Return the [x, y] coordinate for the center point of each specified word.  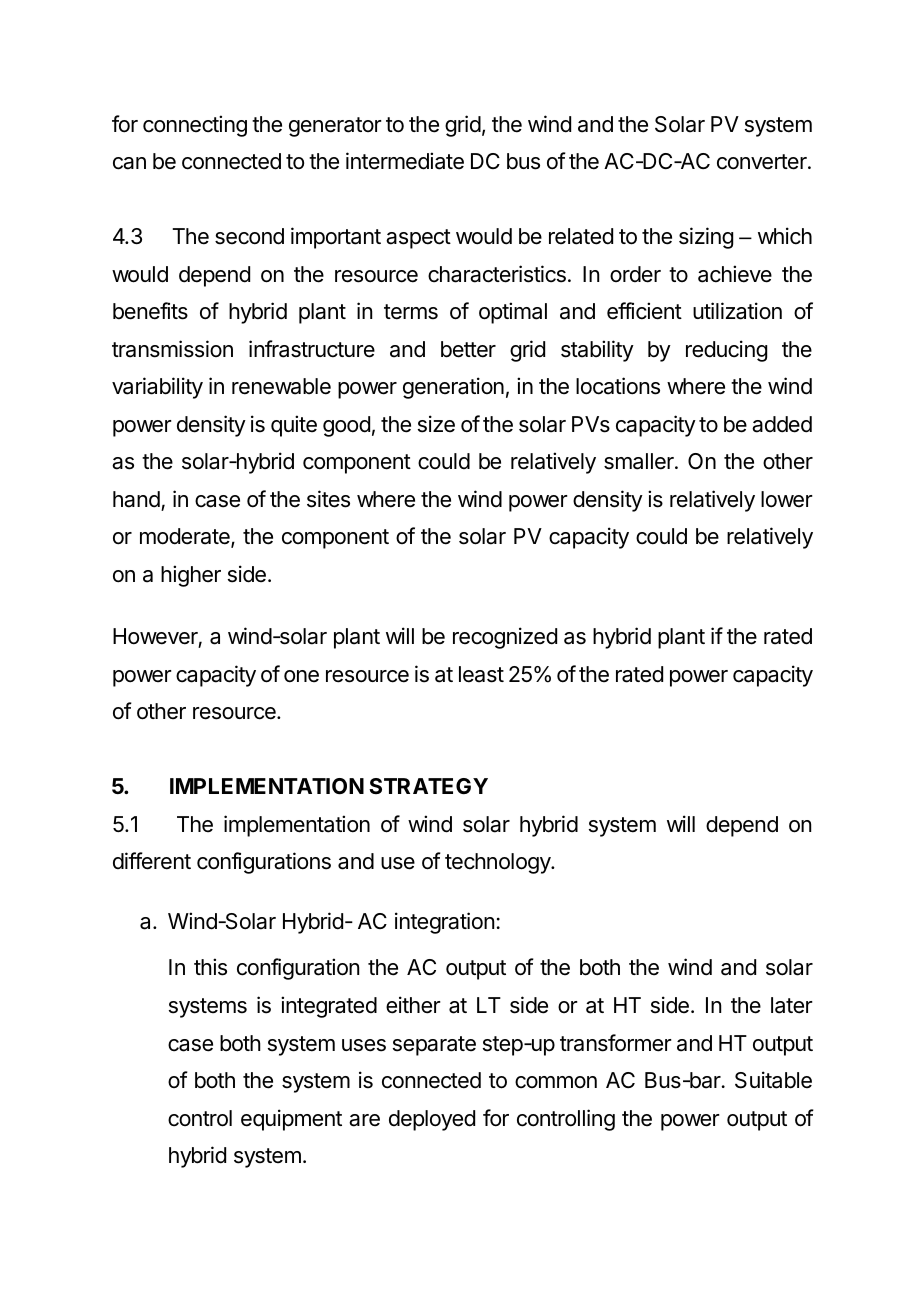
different [152, 861]
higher [191, 576]
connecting [195, 126]
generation [453, 388]
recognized [505, 638]
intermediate [405, 161]
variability [157, 388]
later [792, 1005]
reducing [726, 351]
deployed [432, 1120]
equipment [291, 1120]
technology [498, 863]
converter [763, 162]
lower [787, 499]
